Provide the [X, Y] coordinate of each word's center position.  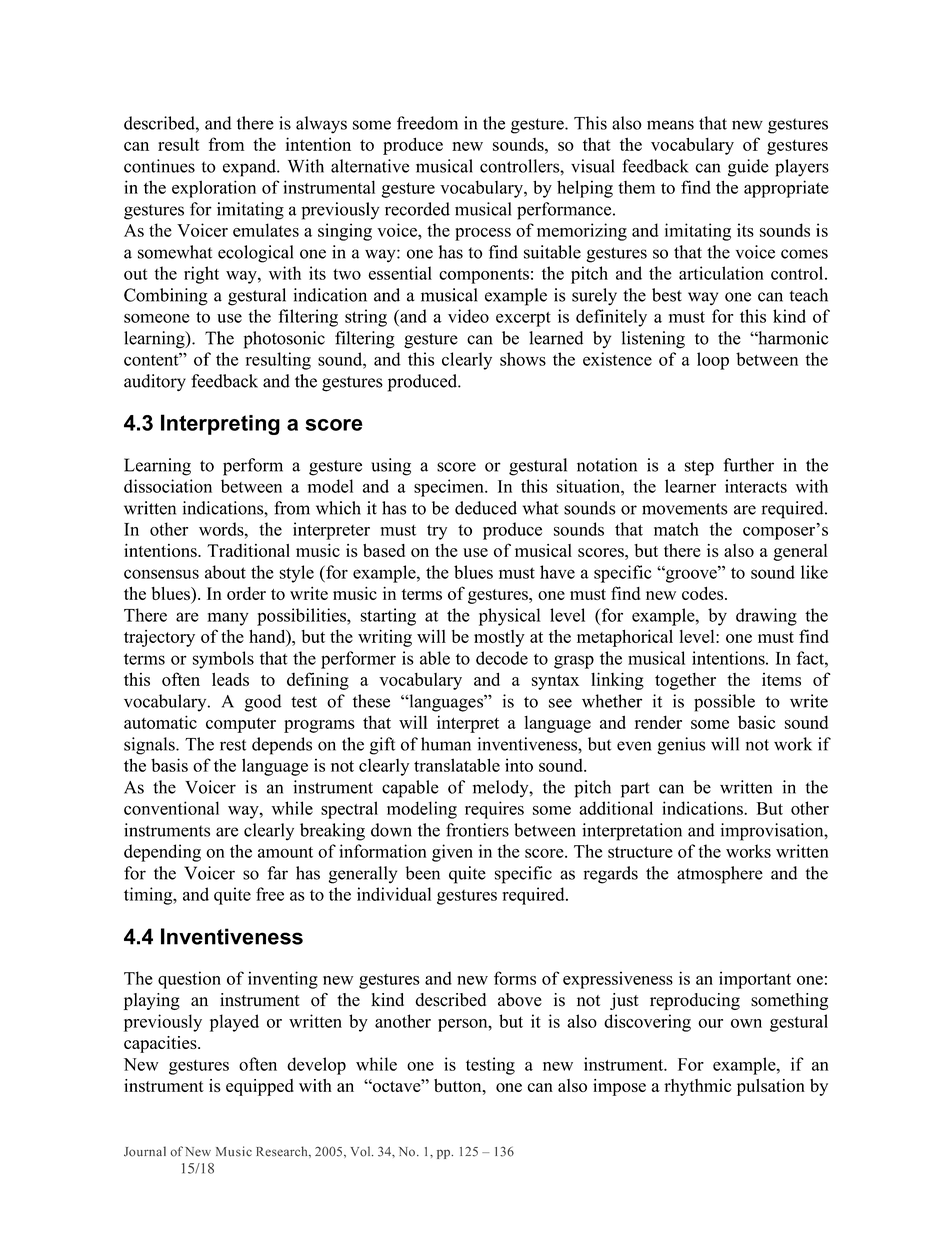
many [228, 619]
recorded [417, 209]
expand [250, 168]
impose [619, 1087]
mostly [499, 638]
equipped [260, 1087]
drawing [766, 617]
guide [748, 168]
